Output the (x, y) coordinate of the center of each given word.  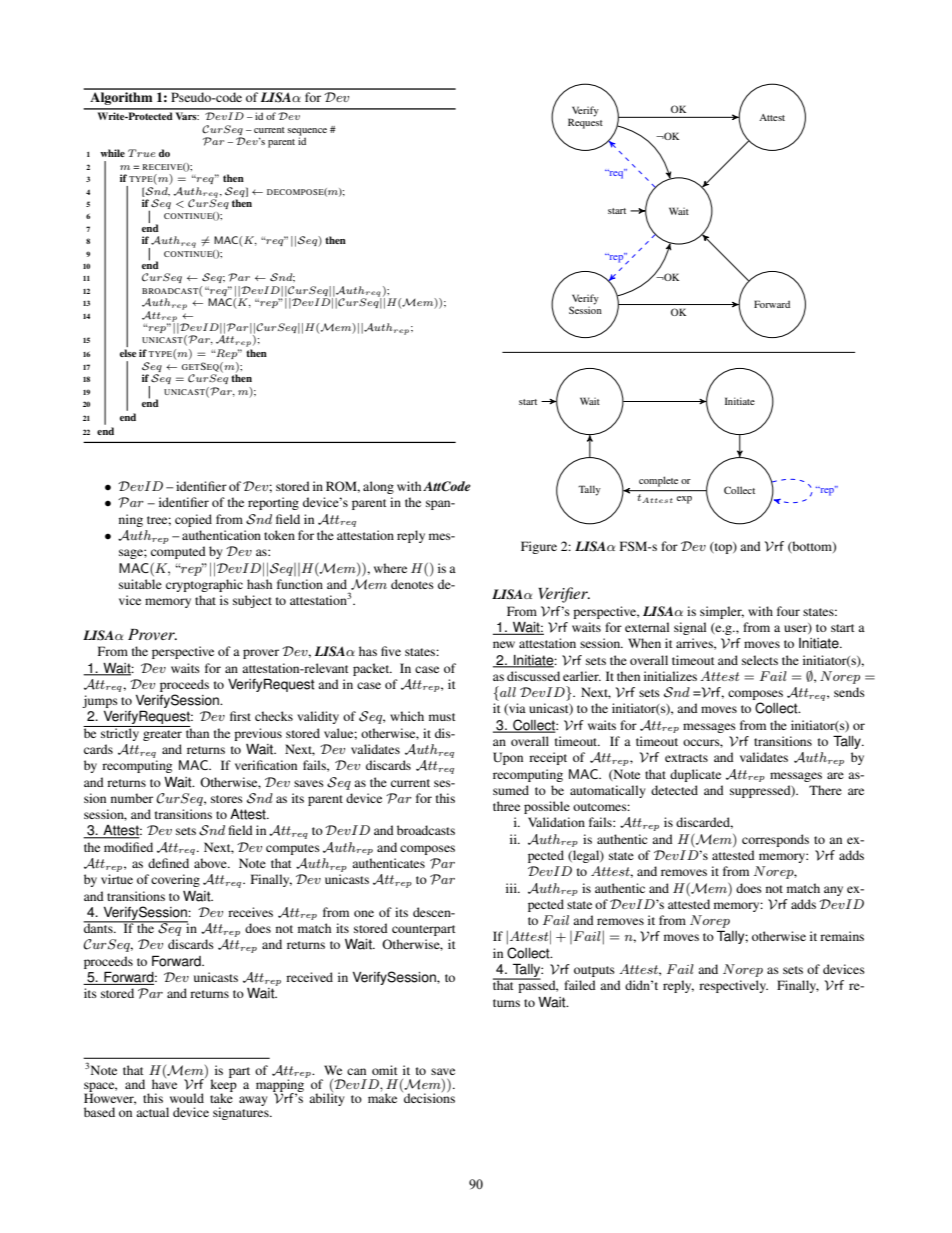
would (187, 1098)
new (504, 644)
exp (684, 500)
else (128, 353)
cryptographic (204, 585)
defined (168, 863)
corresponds (775, 840)
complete (658, 481)
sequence (307, 132)
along (378, 487)
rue (145, 153)
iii (512, 888)
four (788, 611)
